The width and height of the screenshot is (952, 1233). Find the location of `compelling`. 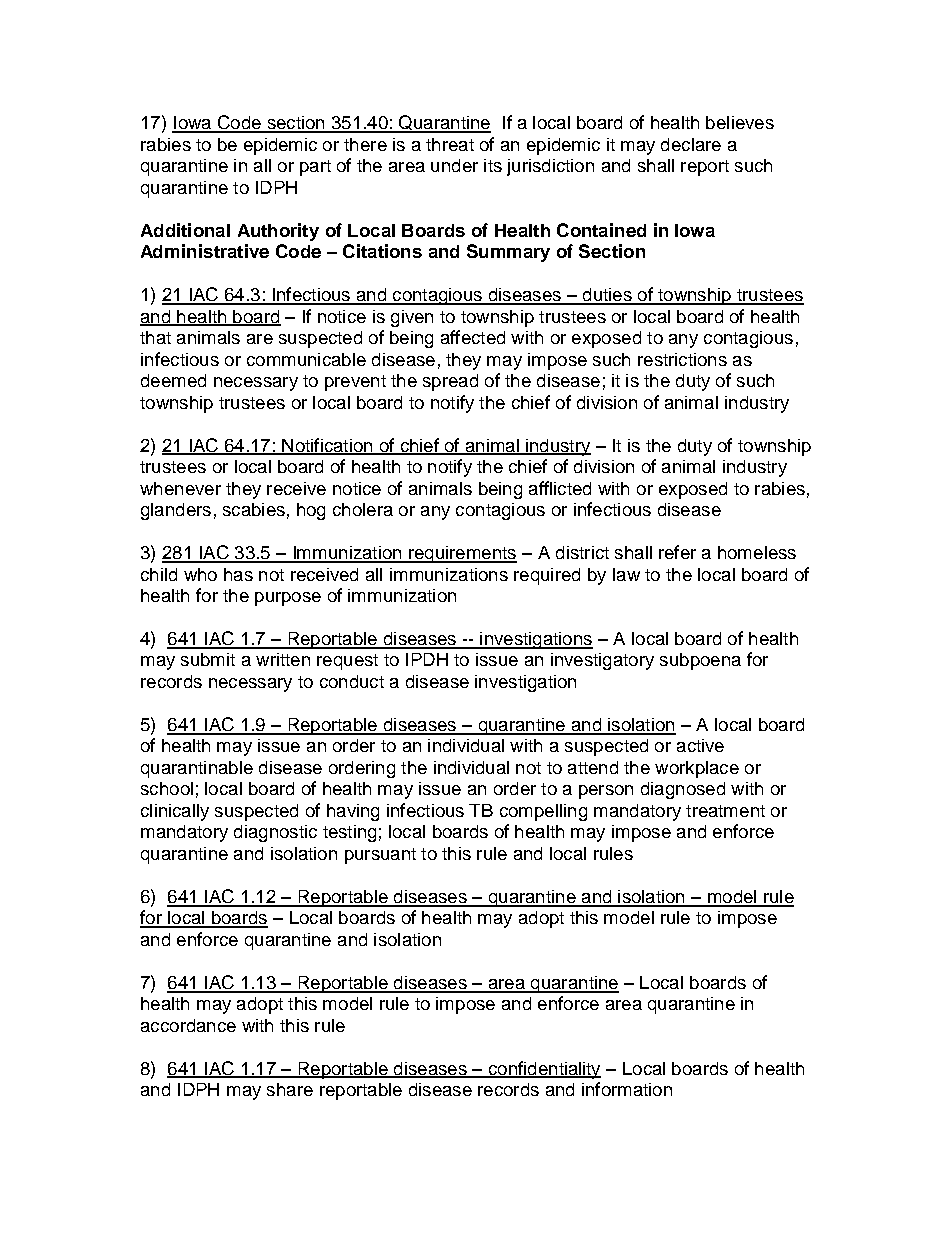

compelling is located at coordinates (543, 812).
